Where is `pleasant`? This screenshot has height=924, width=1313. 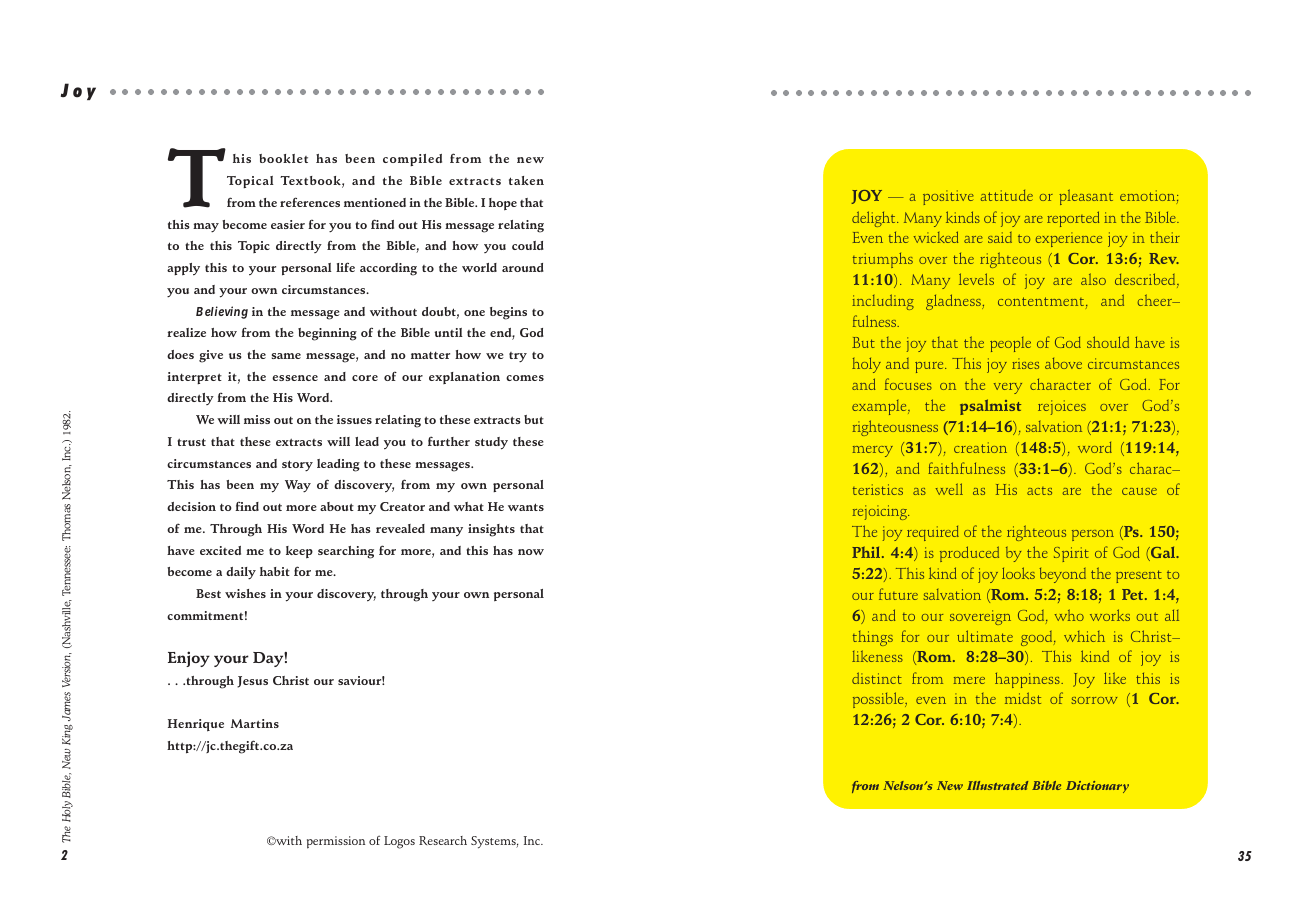
pleasant is located at coordinates (1086, 197).
